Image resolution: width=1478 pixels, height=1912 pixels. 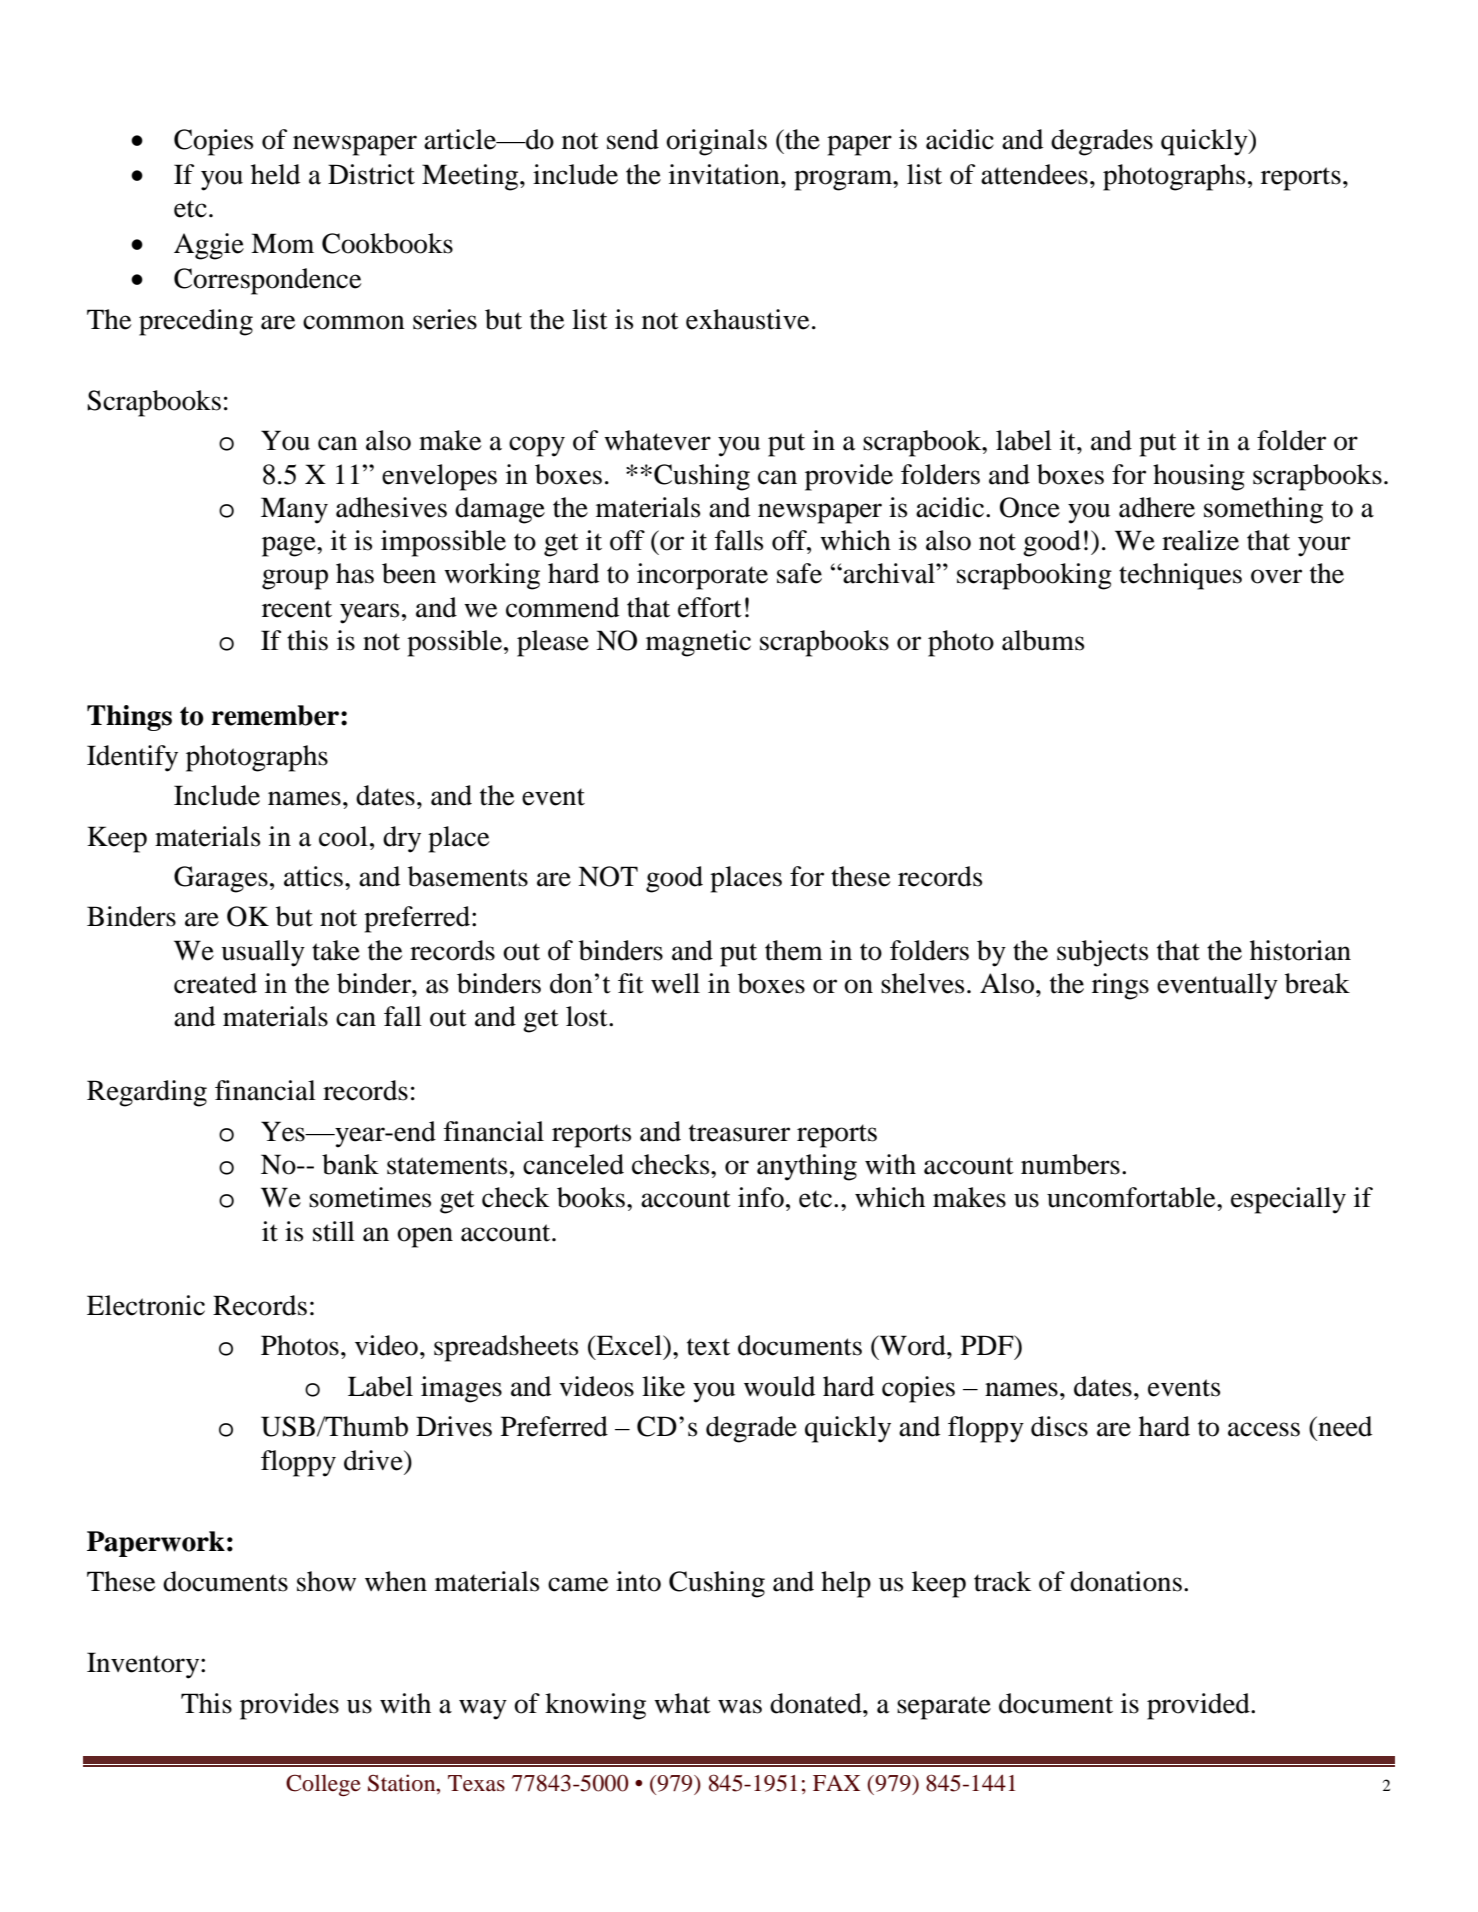 What do you see at coordinates (708, 1347) in the image?
I see `text` at bounding box center [708, 1347].
